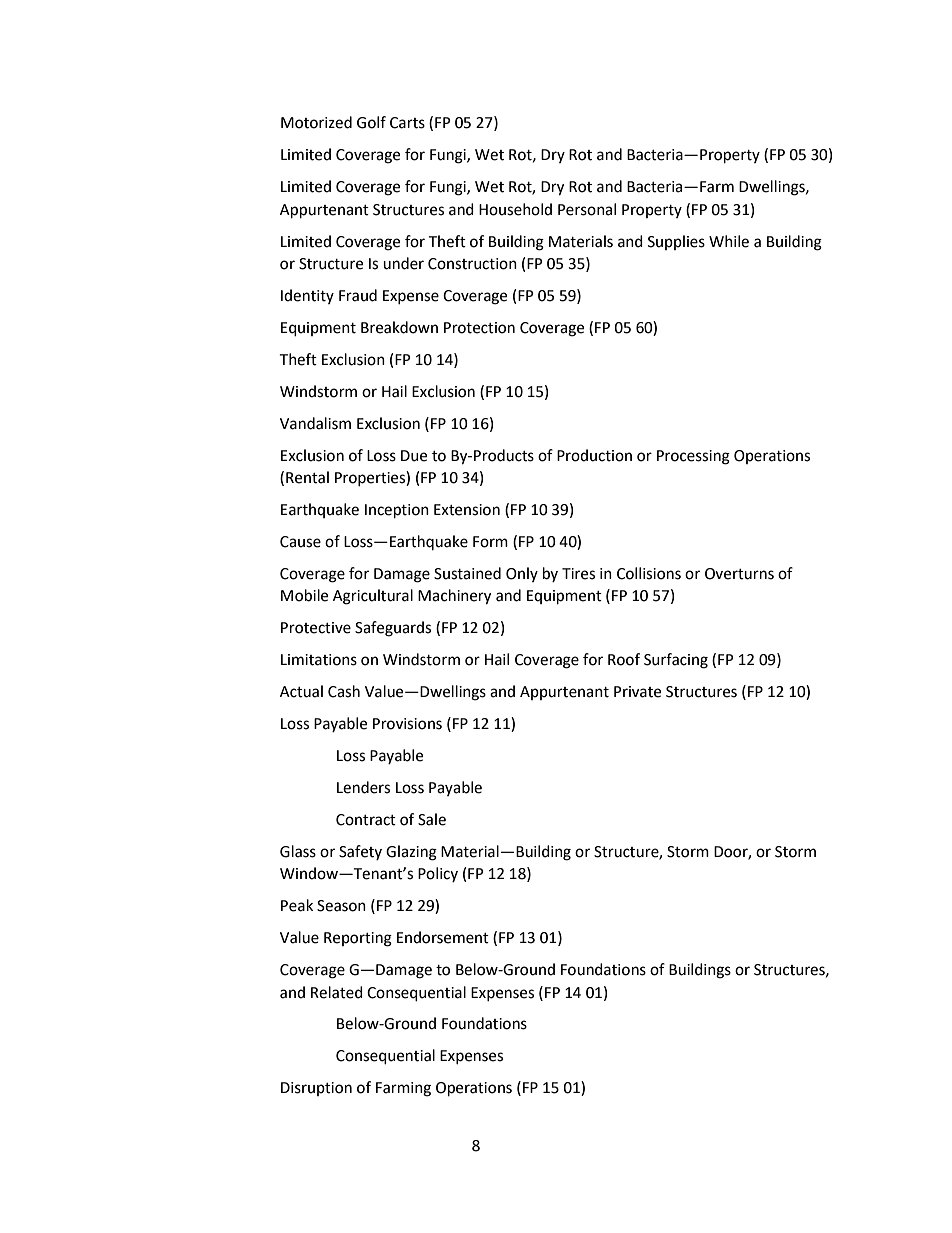  Describe the element at coordinates (649, 573) in the screenshot. I see `Collisions` at that location.
